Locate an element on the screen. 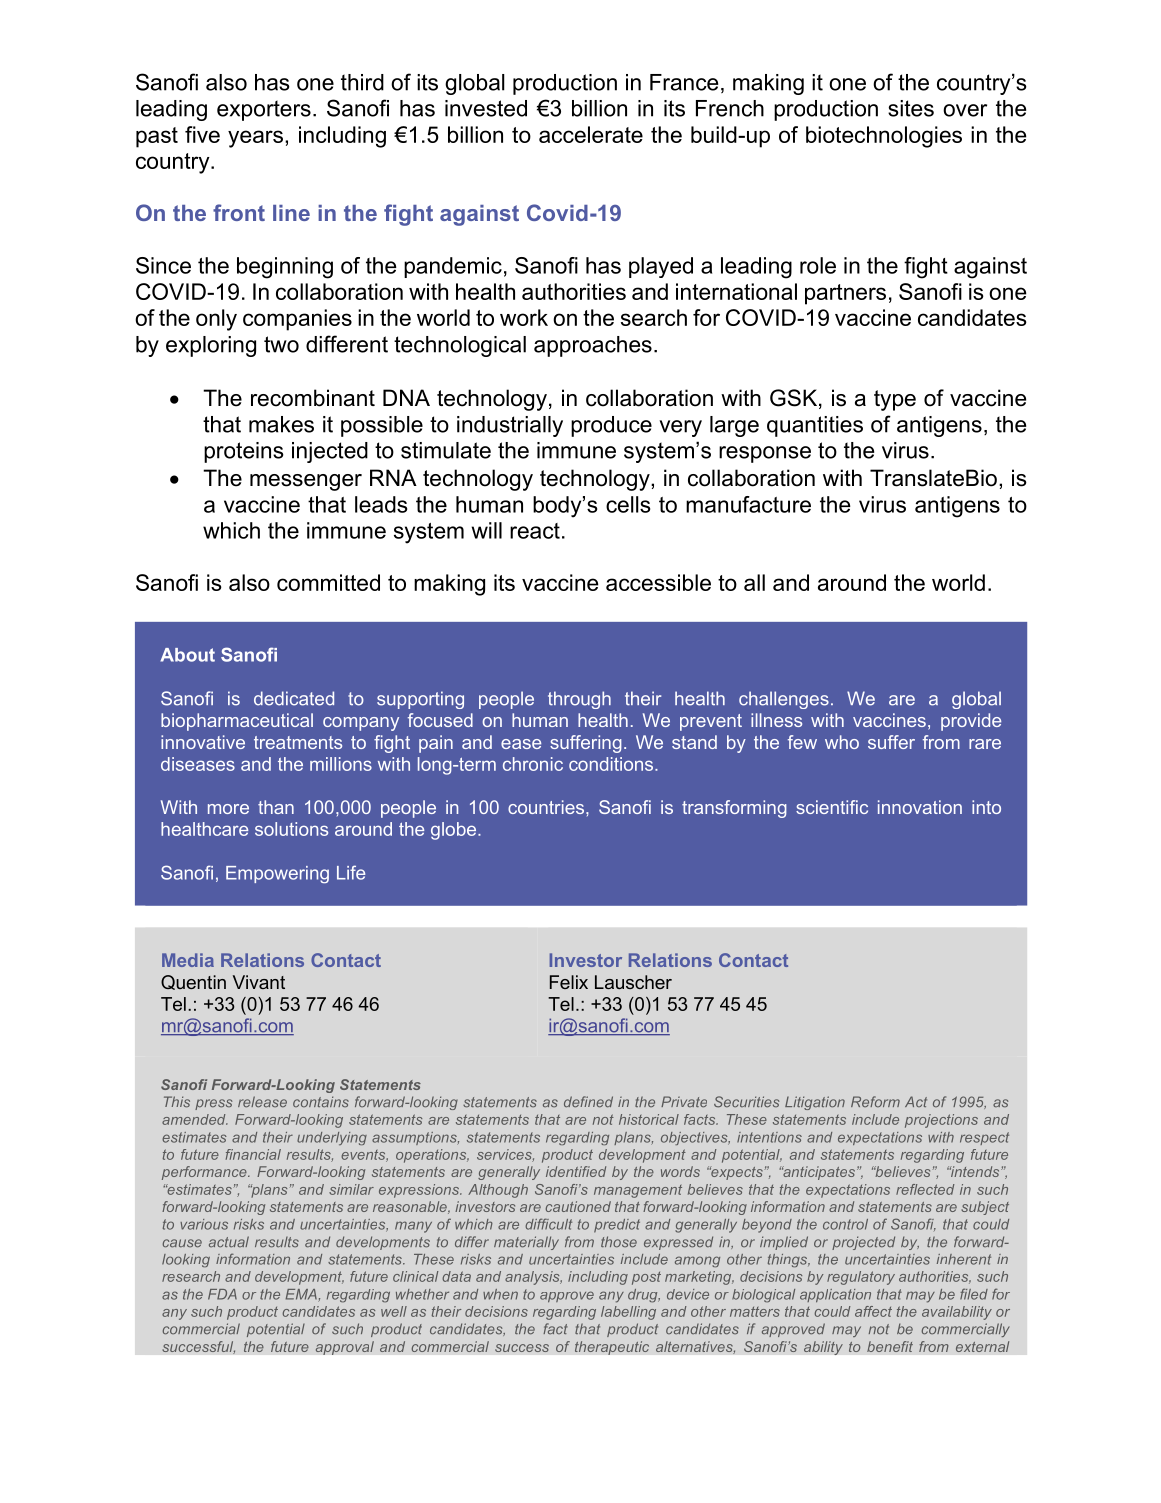  Felix is located at coordinates (569, 982).
